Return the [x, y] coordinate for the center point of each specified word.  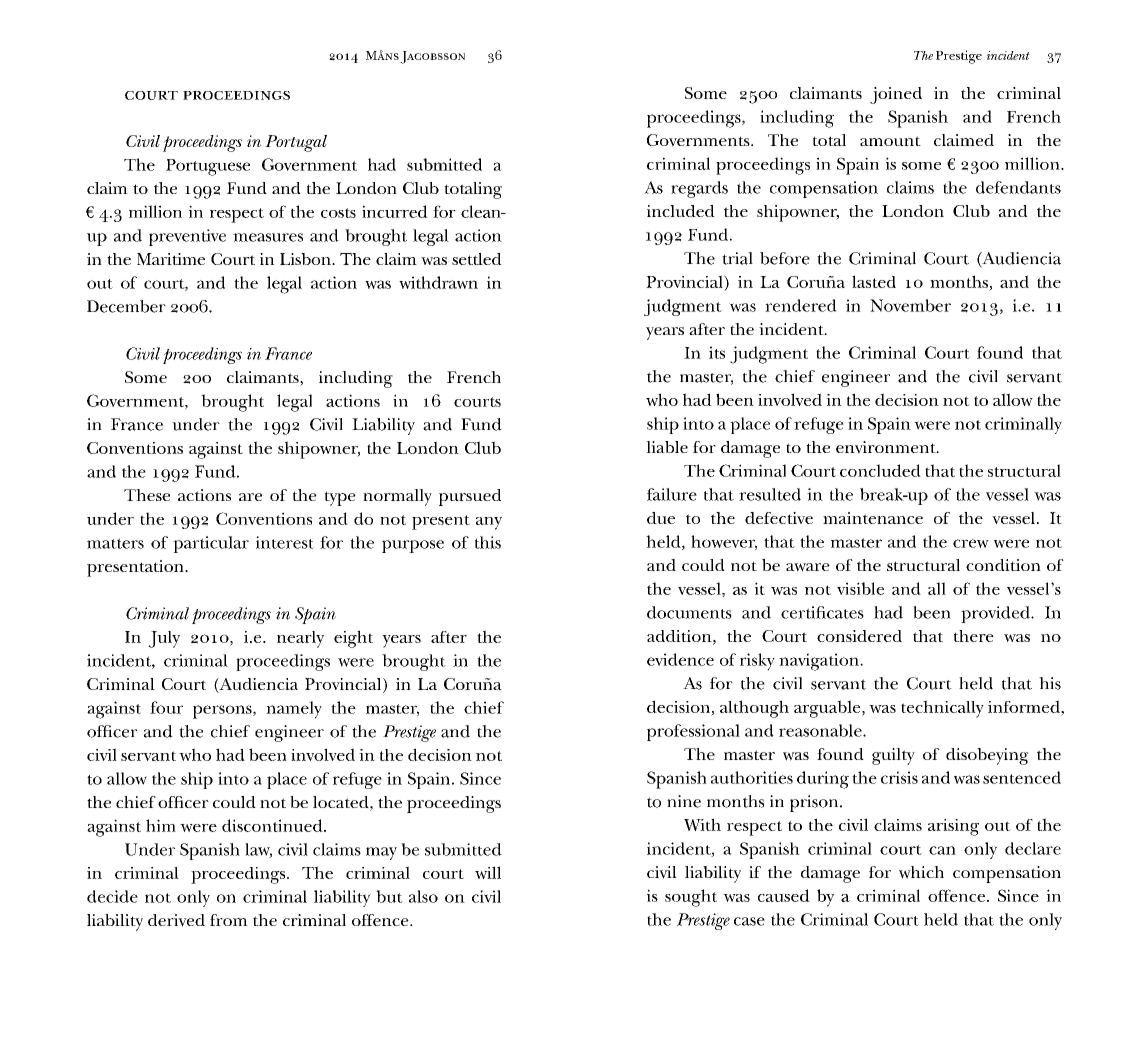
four [166, 707]
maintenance [873, 518]
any [489, 523]
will [488, 872]
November [910, 305]
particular [211, 544]
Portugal [296, 143]
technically [942, 709]
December [126, 306]
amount [890, 141]
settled [477, 259]
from [229, 920]
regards [699, 189]
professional [693, 732]
